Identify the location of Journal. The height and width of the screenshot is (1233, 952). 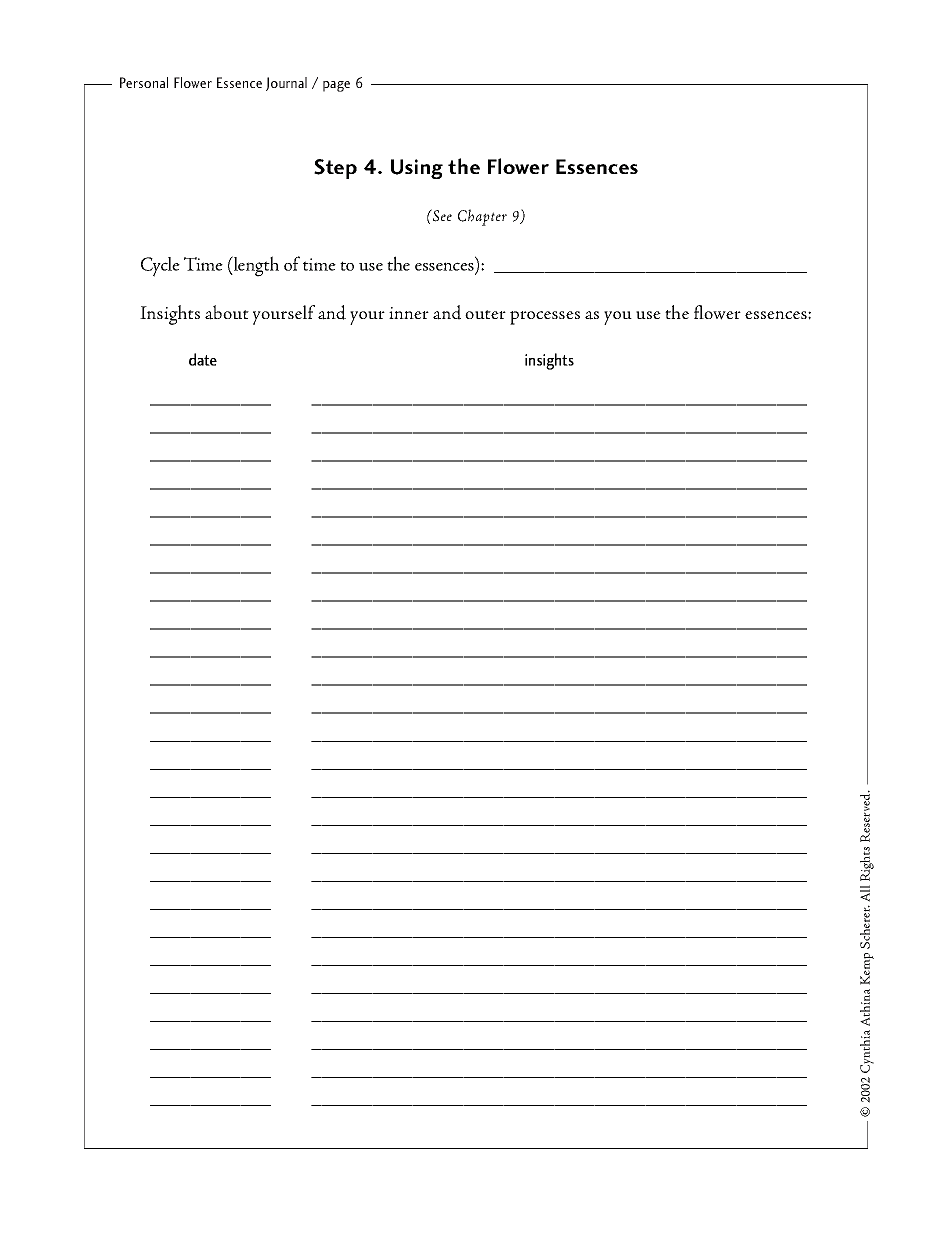
(286, 84).
